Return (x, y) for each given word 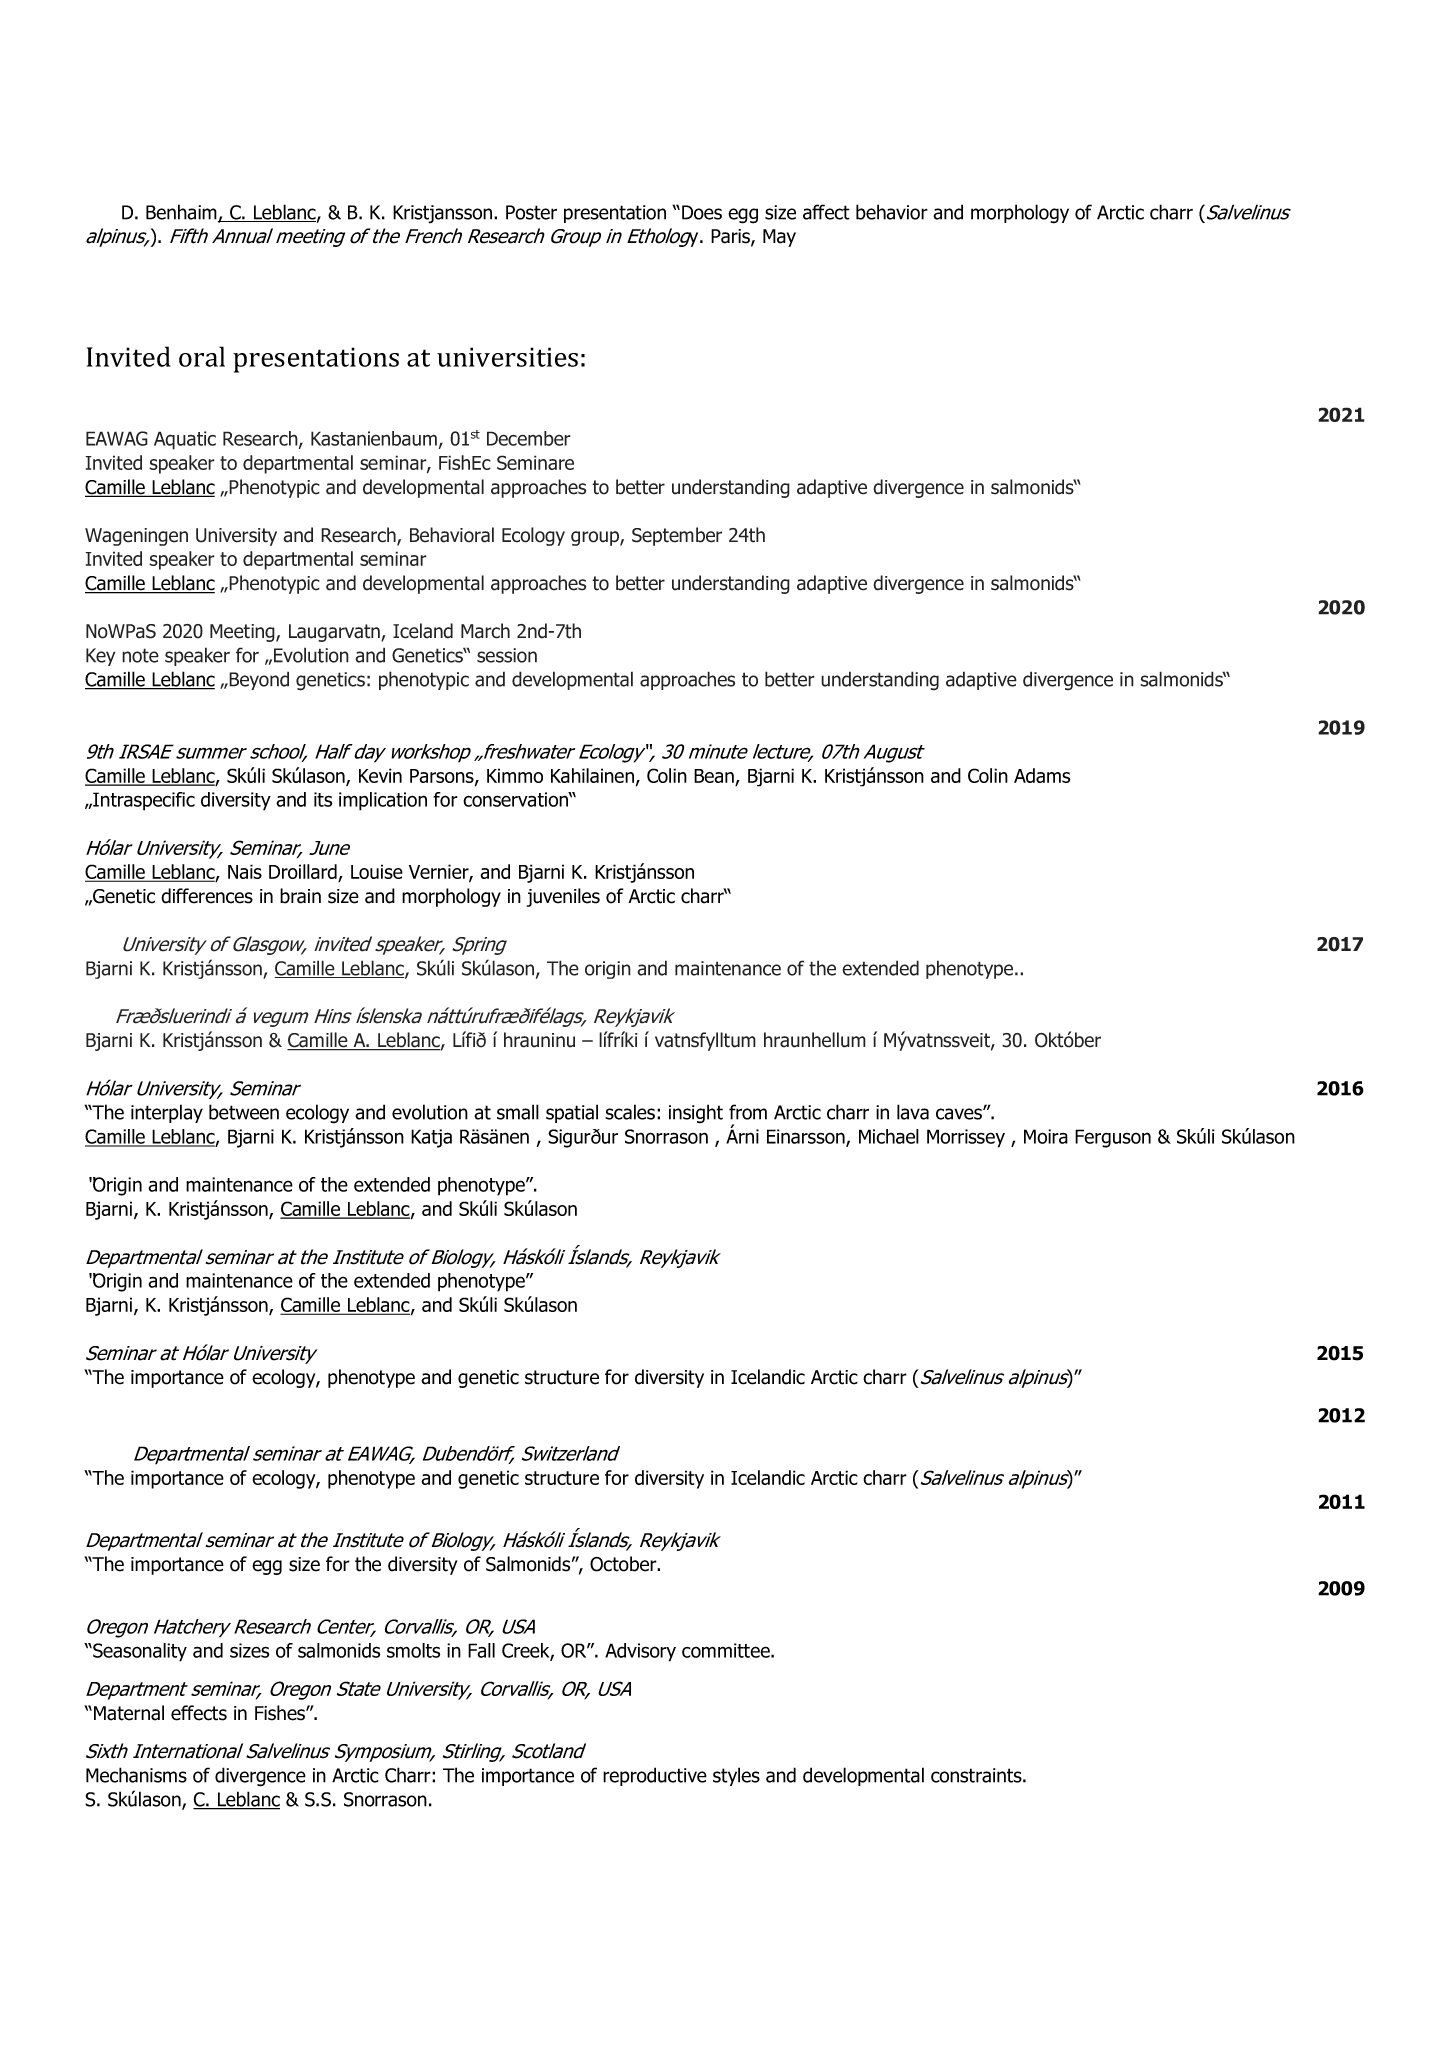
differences (207, 896)
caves (960, 1114)
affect (826, 212)
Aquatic (185, 440)
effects (199, 1713)
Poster (531, 212)
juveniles (563, 897)
